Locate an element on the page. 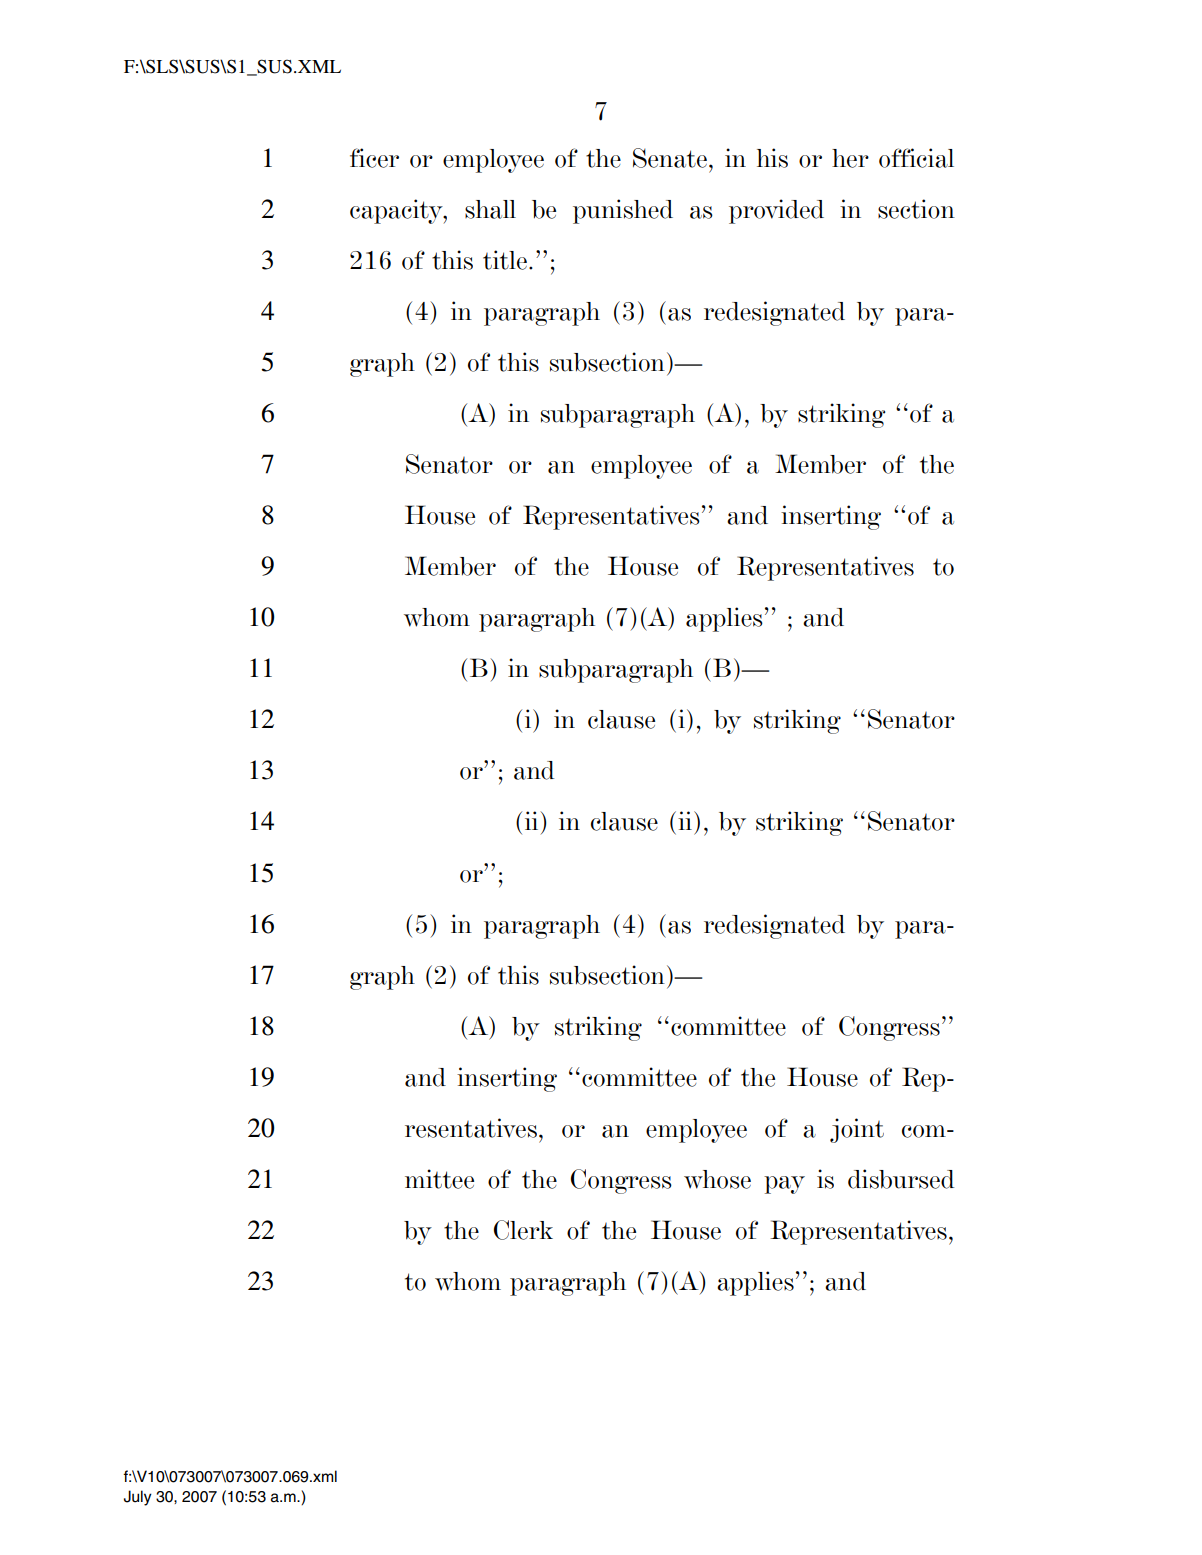  provided is located at coordinates (776, 211).
